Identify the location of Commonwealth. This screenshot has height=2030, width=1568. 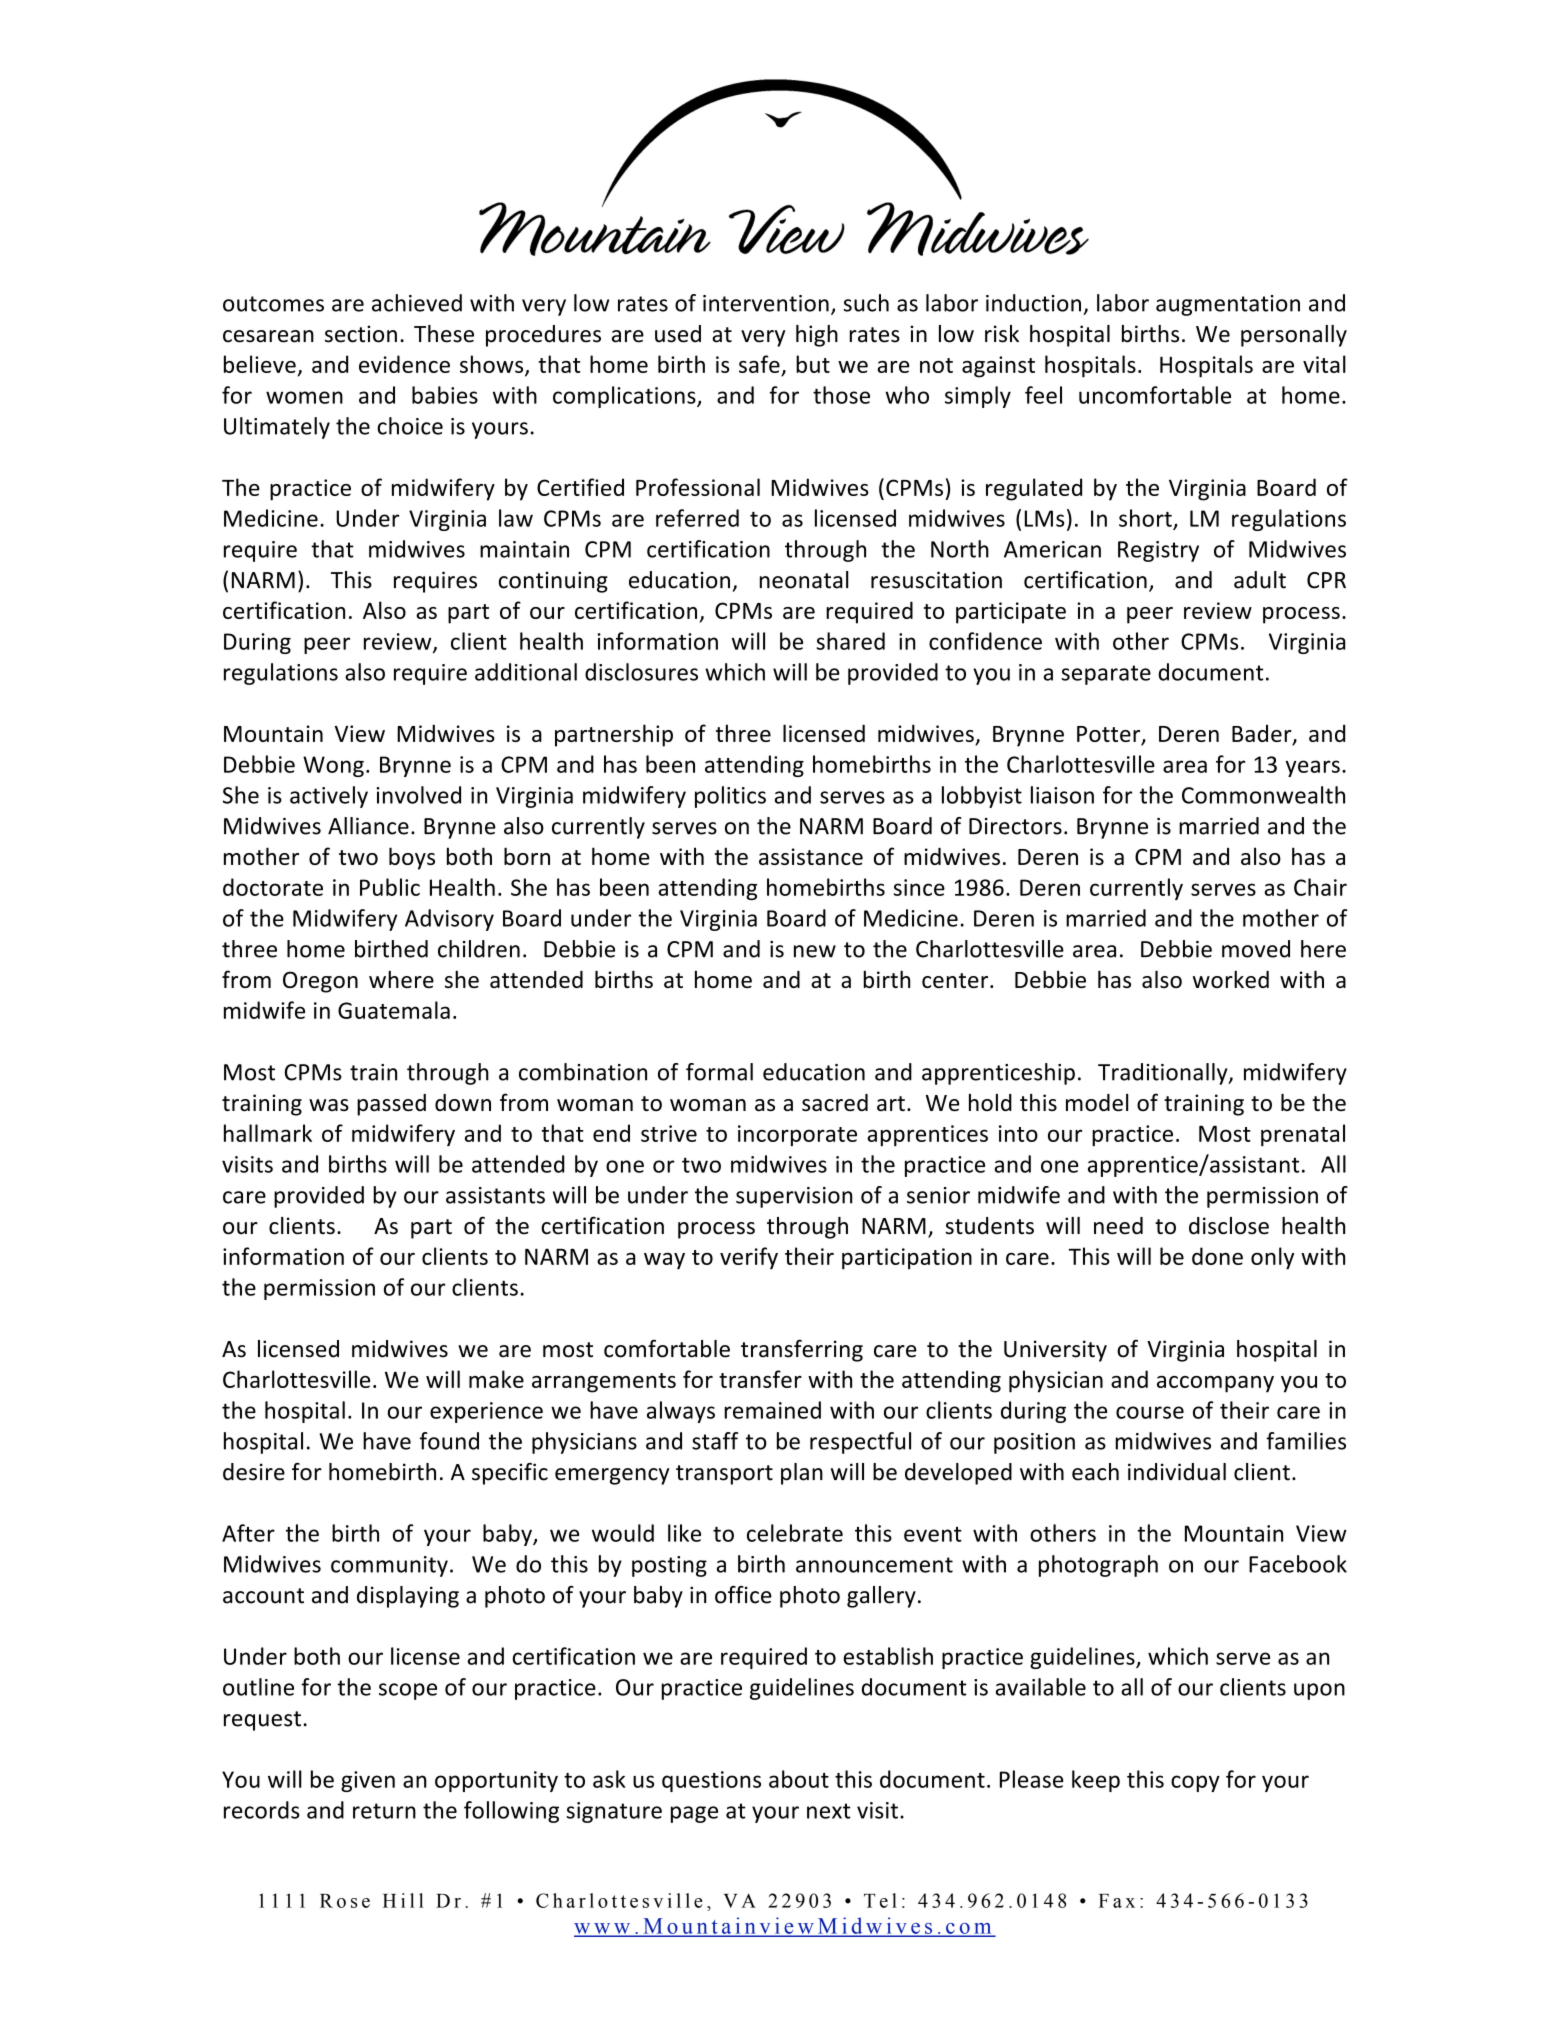
(1263, 795).
